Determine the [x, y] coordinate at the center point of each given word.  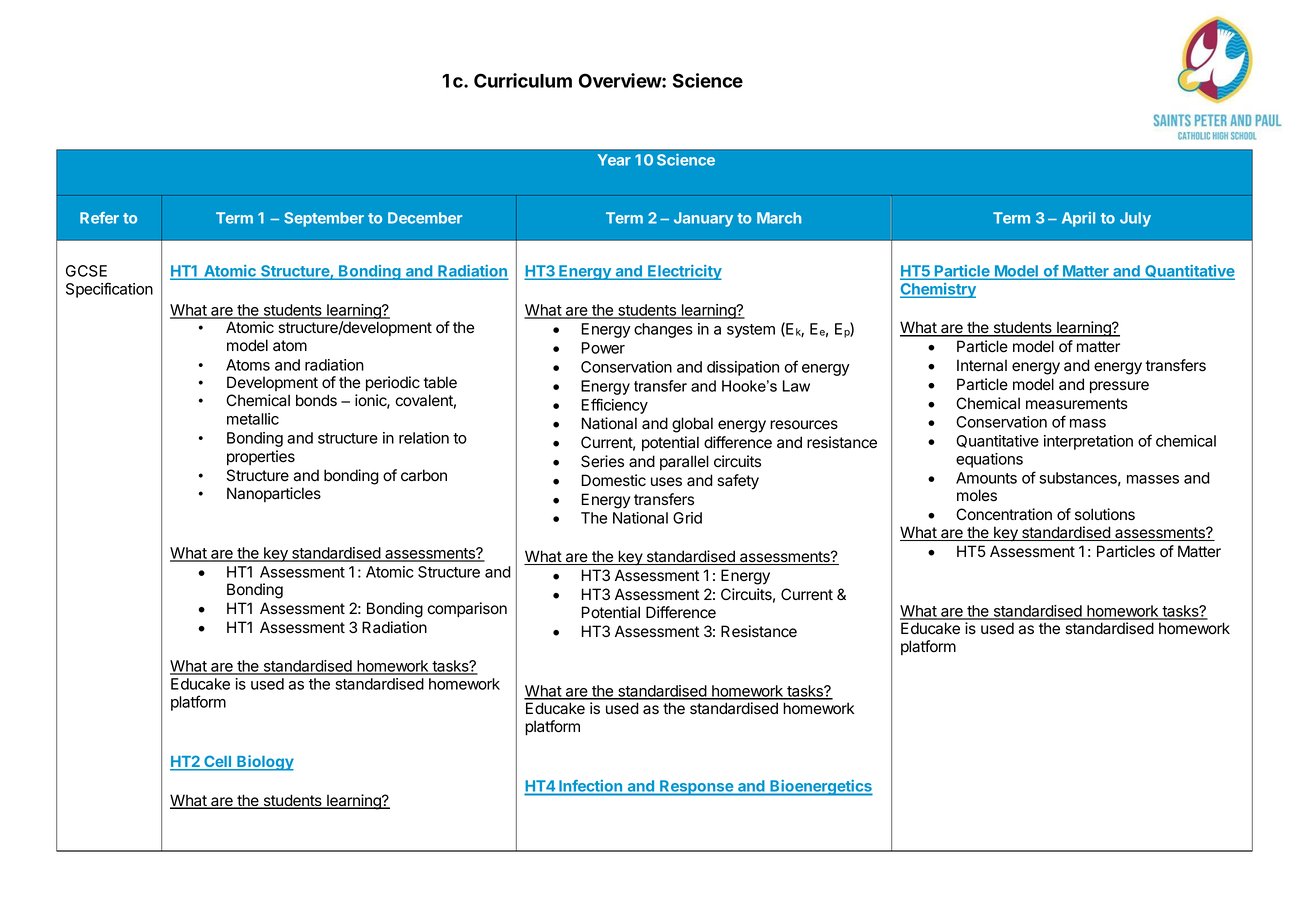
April [1078, 219]
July [1135, 219]
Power [603, 348]
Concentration [1004, 514]
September [324, 219]
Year [614, 160]
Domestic [614, 480]
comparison [467, 609]
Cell [218, 762]
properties [261, 457]
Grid [687, 518]
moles [977, 495]
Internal [982, 365]
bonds [316, 400]
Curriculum [523, 80]
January [703, 219]
